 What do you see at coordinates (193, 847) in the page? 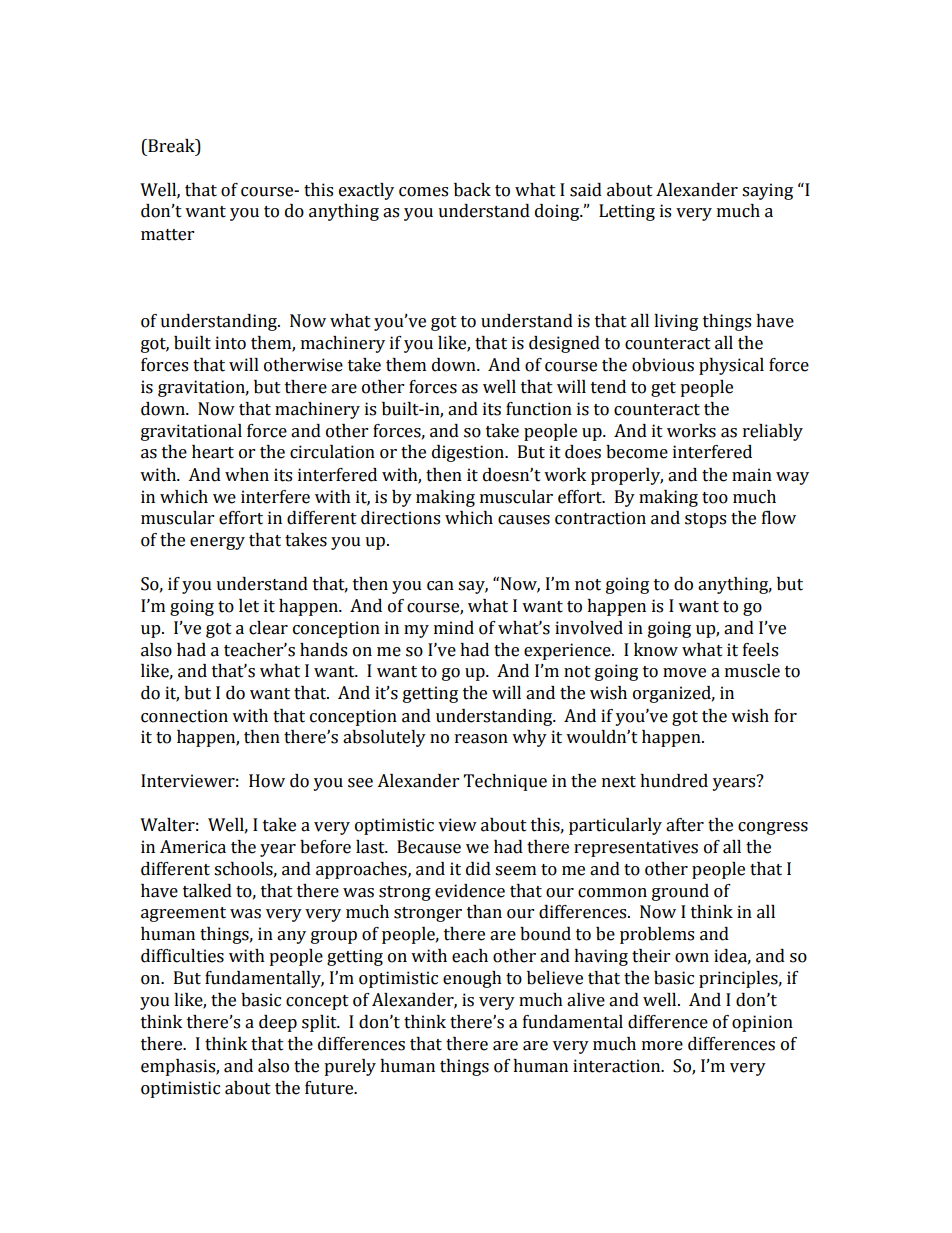
I see `America` at bounding box center [193, 847].
